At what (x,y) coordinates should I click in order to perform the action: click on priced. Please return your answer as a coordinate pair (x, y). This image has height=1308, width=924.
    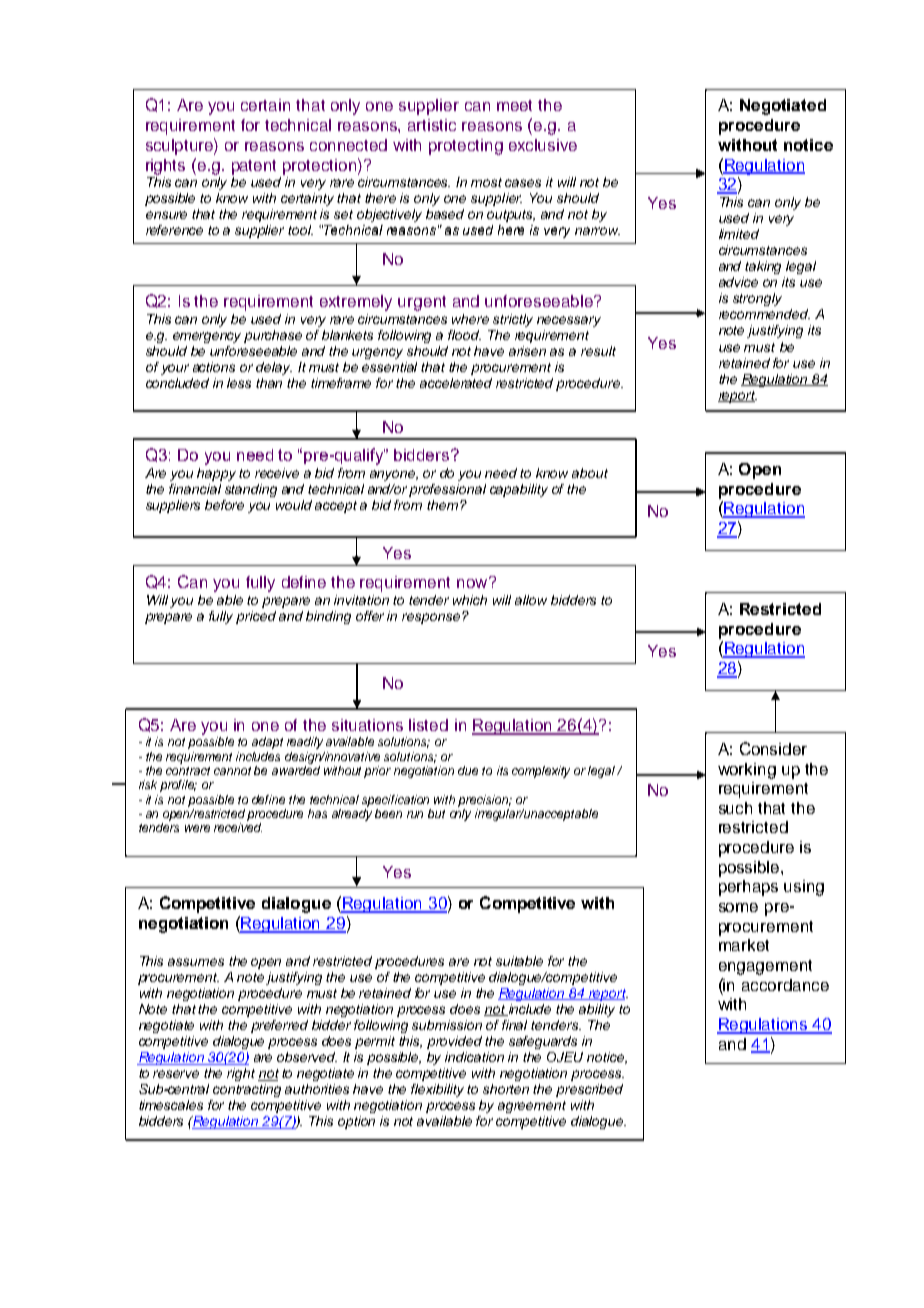
    Looking at the image, I should click on (256, 617).
